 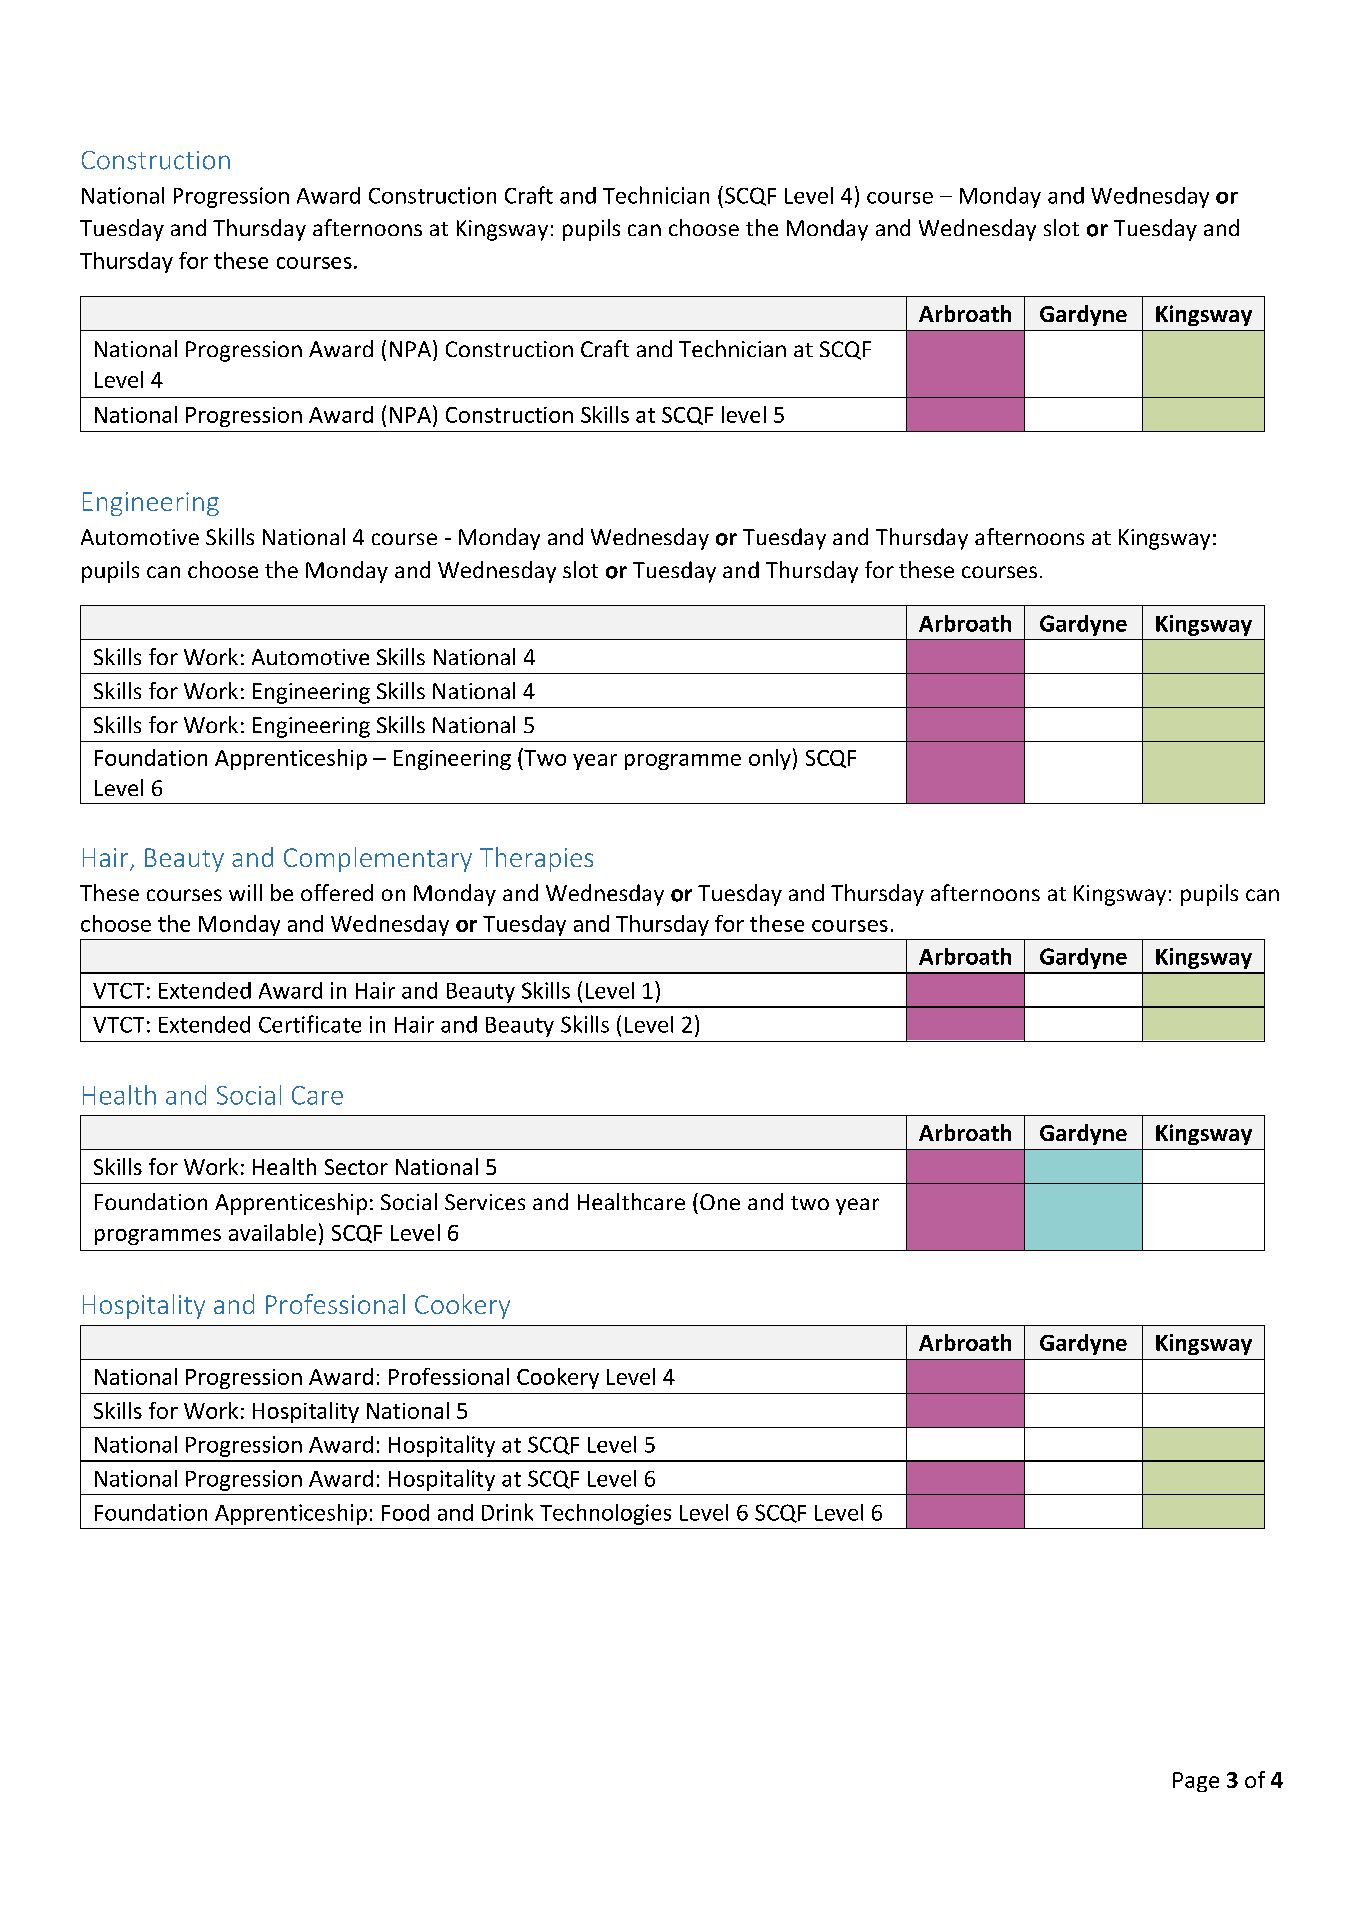 What do you see at coordinates (720, 1202) in the page?
I see `One` at bounding box center [720, 1202].
